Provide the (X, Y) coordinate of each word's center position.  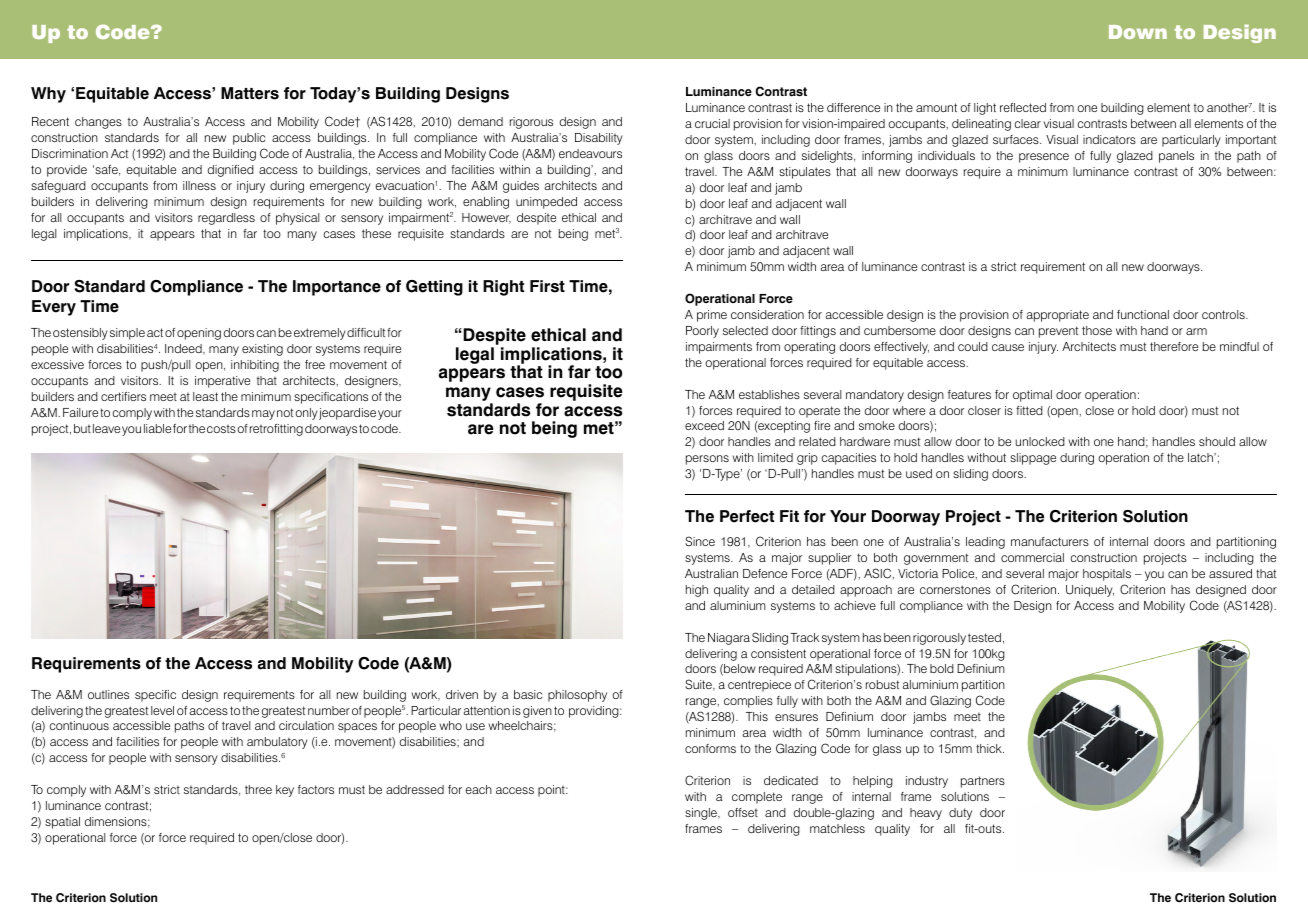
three (258, 789)
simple (127, 334)
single (702, 814)
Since (700, 541)
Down (1138, 32)
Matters (250, 93)
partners (983, 782)
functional (1143, 314)
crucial (712, 123)
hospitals (1107, 575)
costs (221, 429)
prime (712, 316)
